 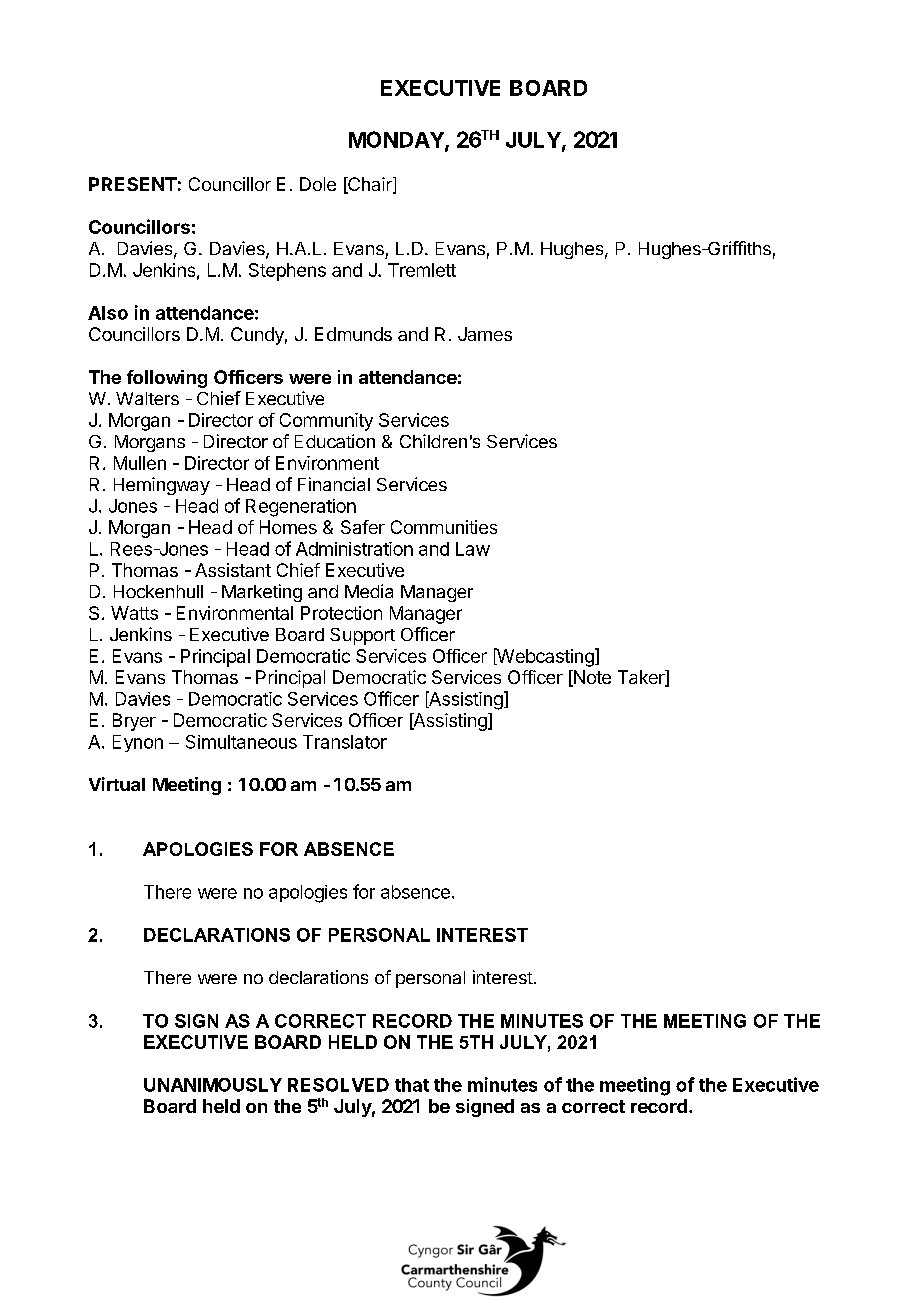 What do you see at coordinates (140, 463) in the screenshot?
I see `Mullen` at bounding box center [140, 463].
